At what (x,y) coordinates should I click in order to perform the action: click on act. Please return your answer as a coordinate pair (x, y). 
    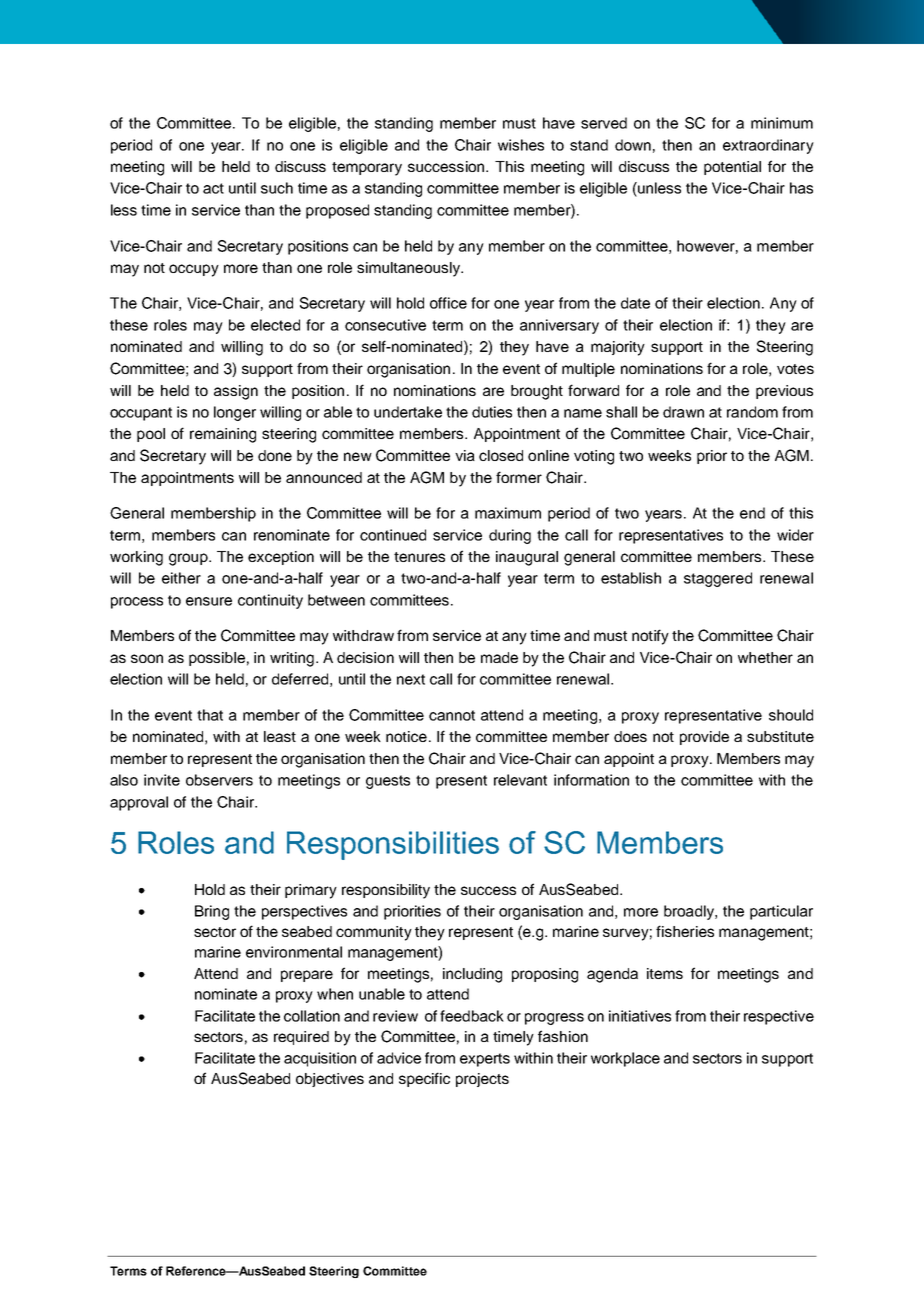
    Looking at the image, I should click on (213, 188).
